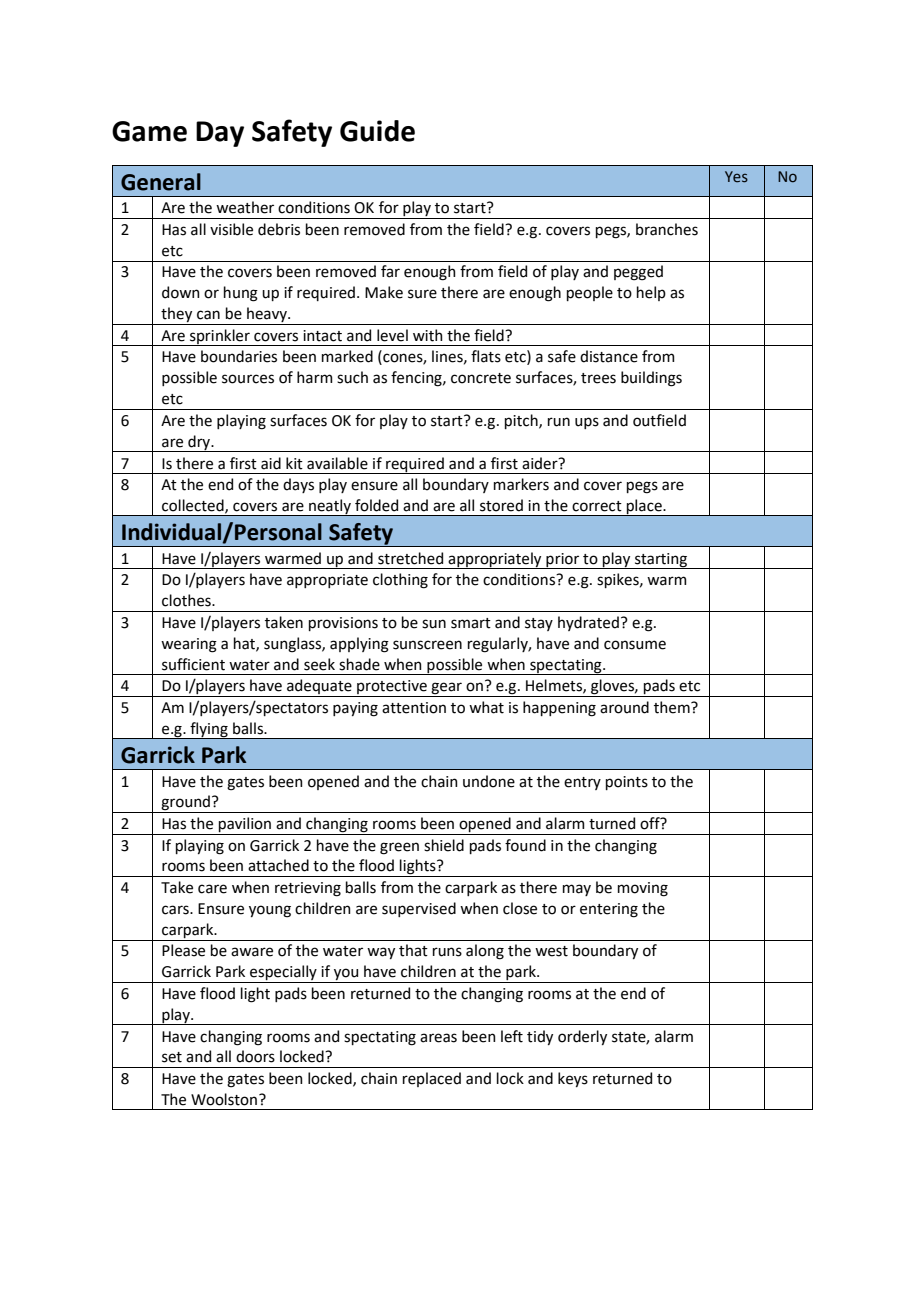  I want to click on orderly, so click(582, 1037).
